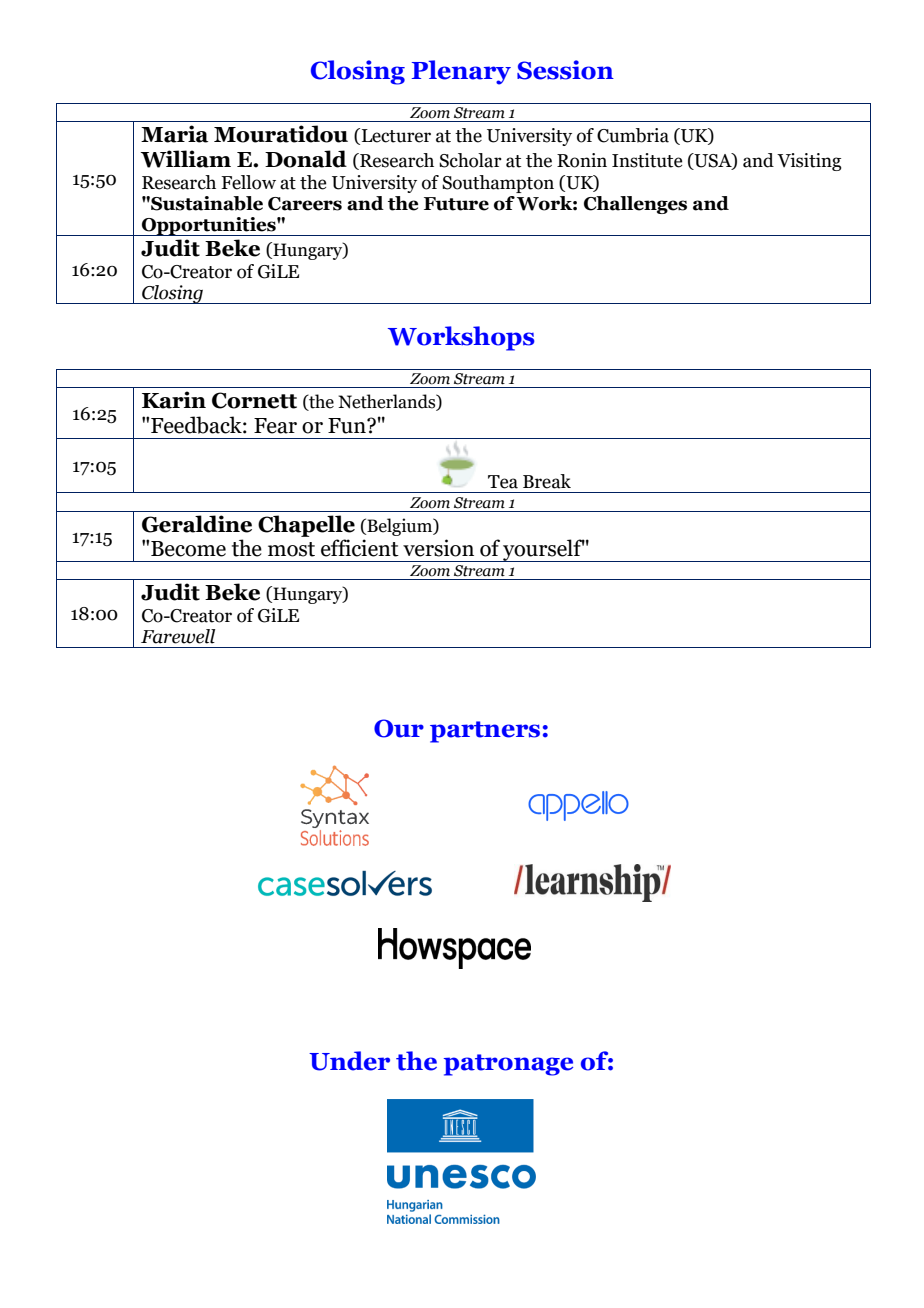 Image resolution: width=924 pixels, height=1308 pixels. Describe the element at coordinates (809, 162) in the document. I see `Visiting` at that location.
